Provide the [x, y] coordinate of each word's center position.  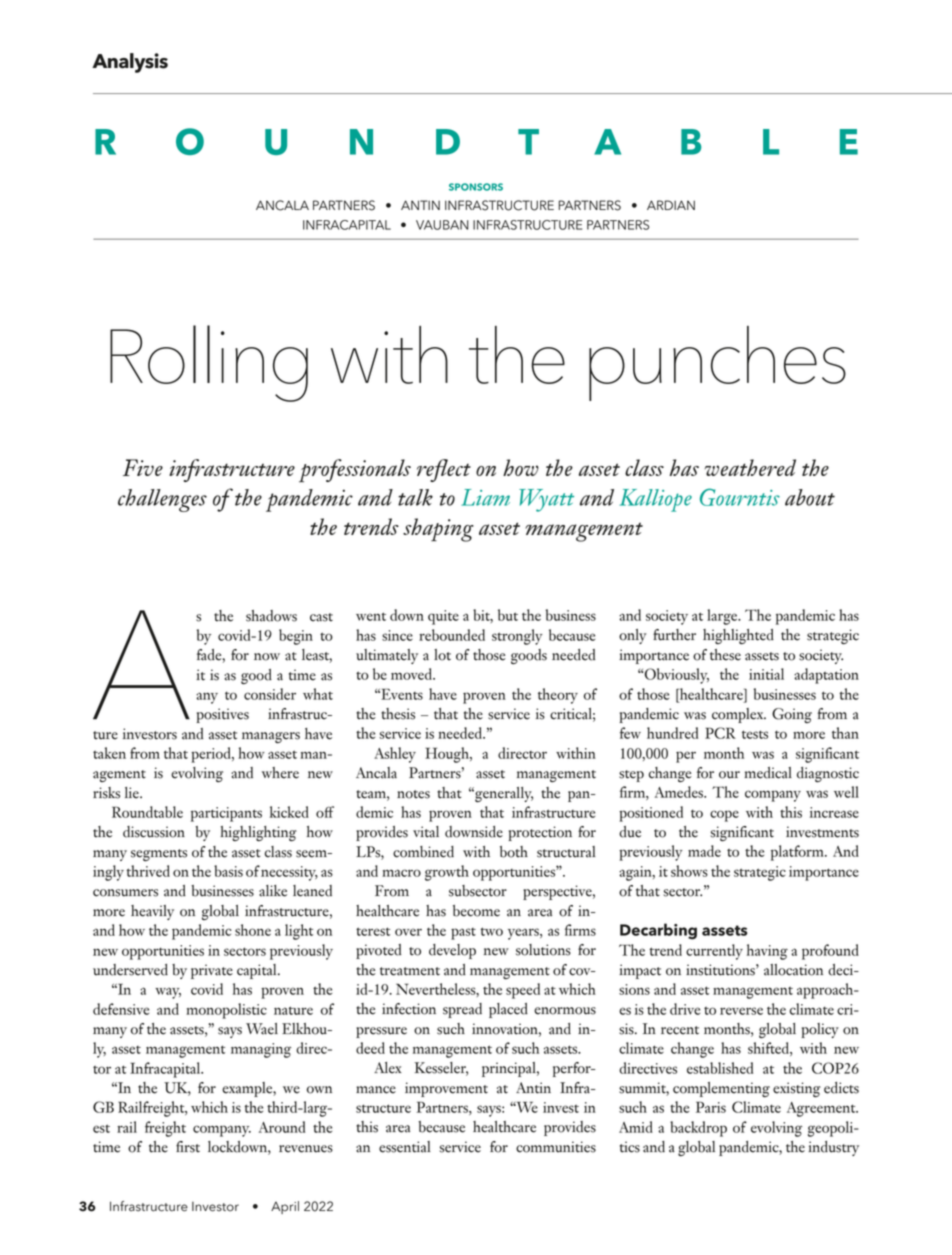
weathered [750, 467]
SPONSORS [476, 187]
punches [717, 363]
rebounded [452, 635]
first [188, 1147]
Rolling [209, 363]
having [767, 952]
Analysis [130, 63]
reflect [444, 470]
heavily [152, 912]
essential [405, 1147]
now [267, 657]
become [476, 911]
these [725, 655]
